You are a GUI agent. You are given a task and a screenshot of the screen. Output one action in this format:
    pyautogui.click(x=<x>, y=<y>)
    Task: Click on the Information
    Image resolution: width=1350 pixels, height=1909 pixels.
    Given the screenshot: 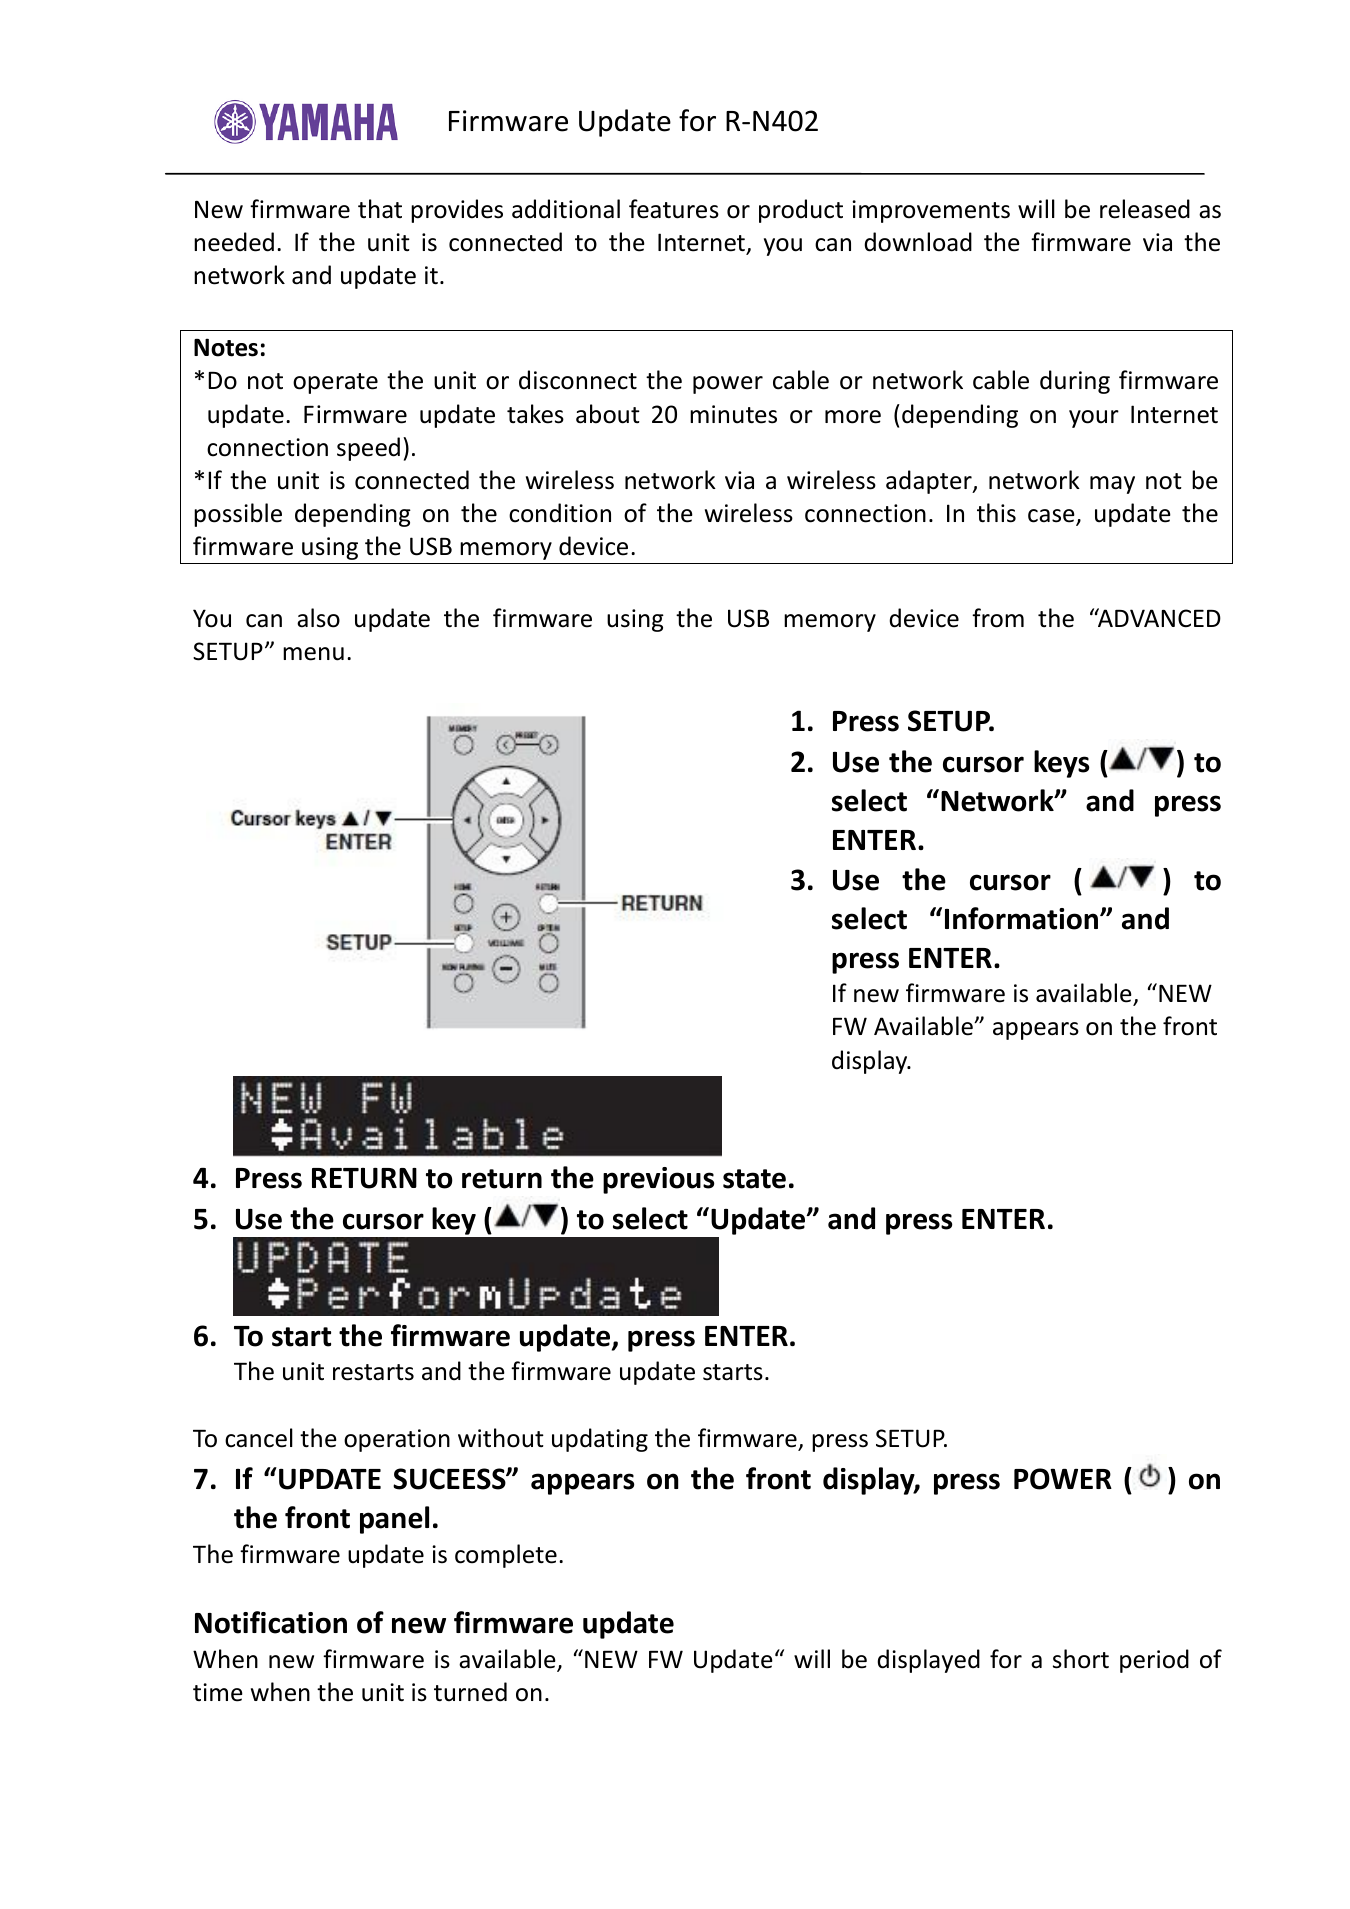 What is the action you would take?
    pyautogui.click(x=1023, y=918)
